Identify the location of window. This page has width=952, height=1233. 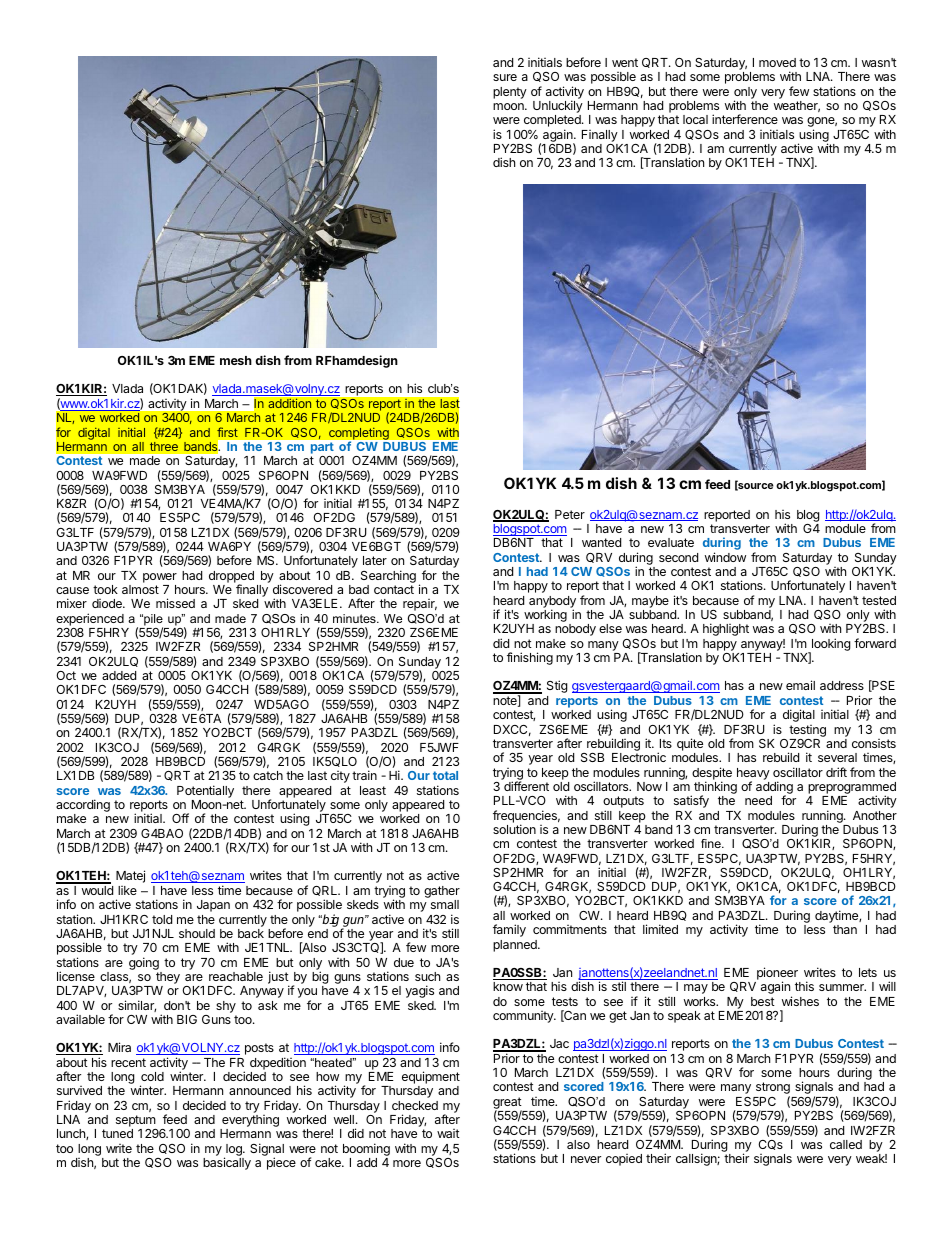
(725, 557).
